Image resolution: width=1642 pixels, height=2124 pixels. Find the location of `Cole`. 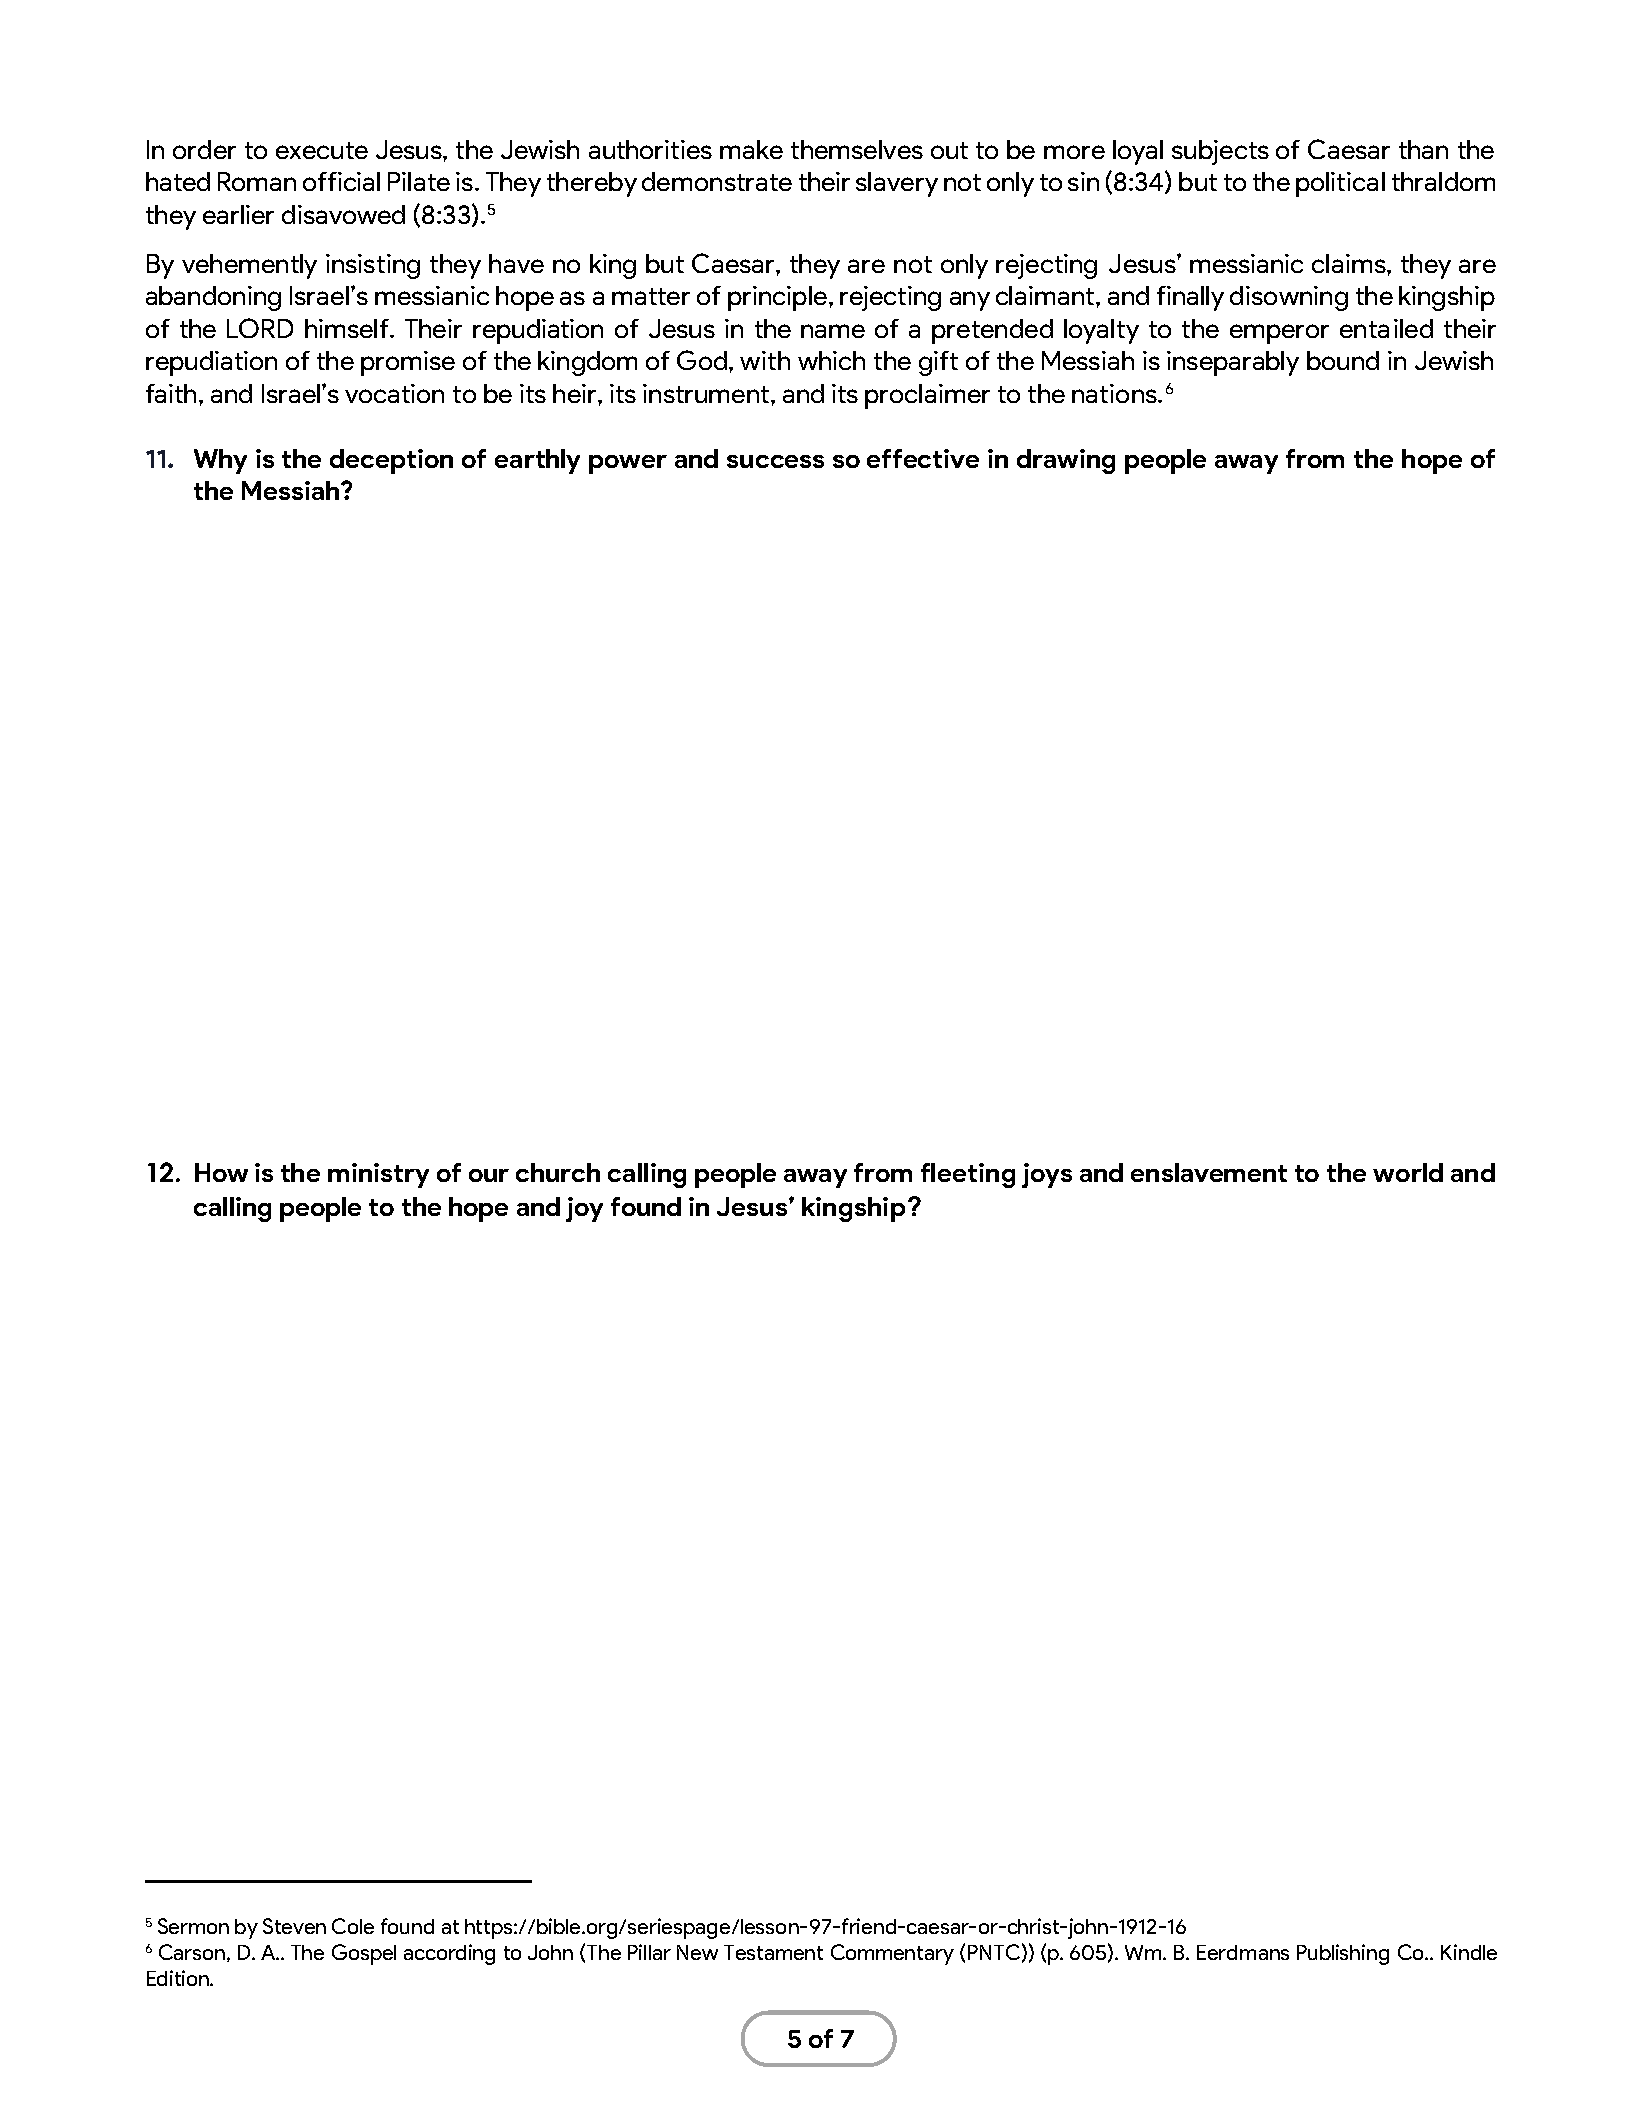

Cole is located at coordinates (353, 1926).
